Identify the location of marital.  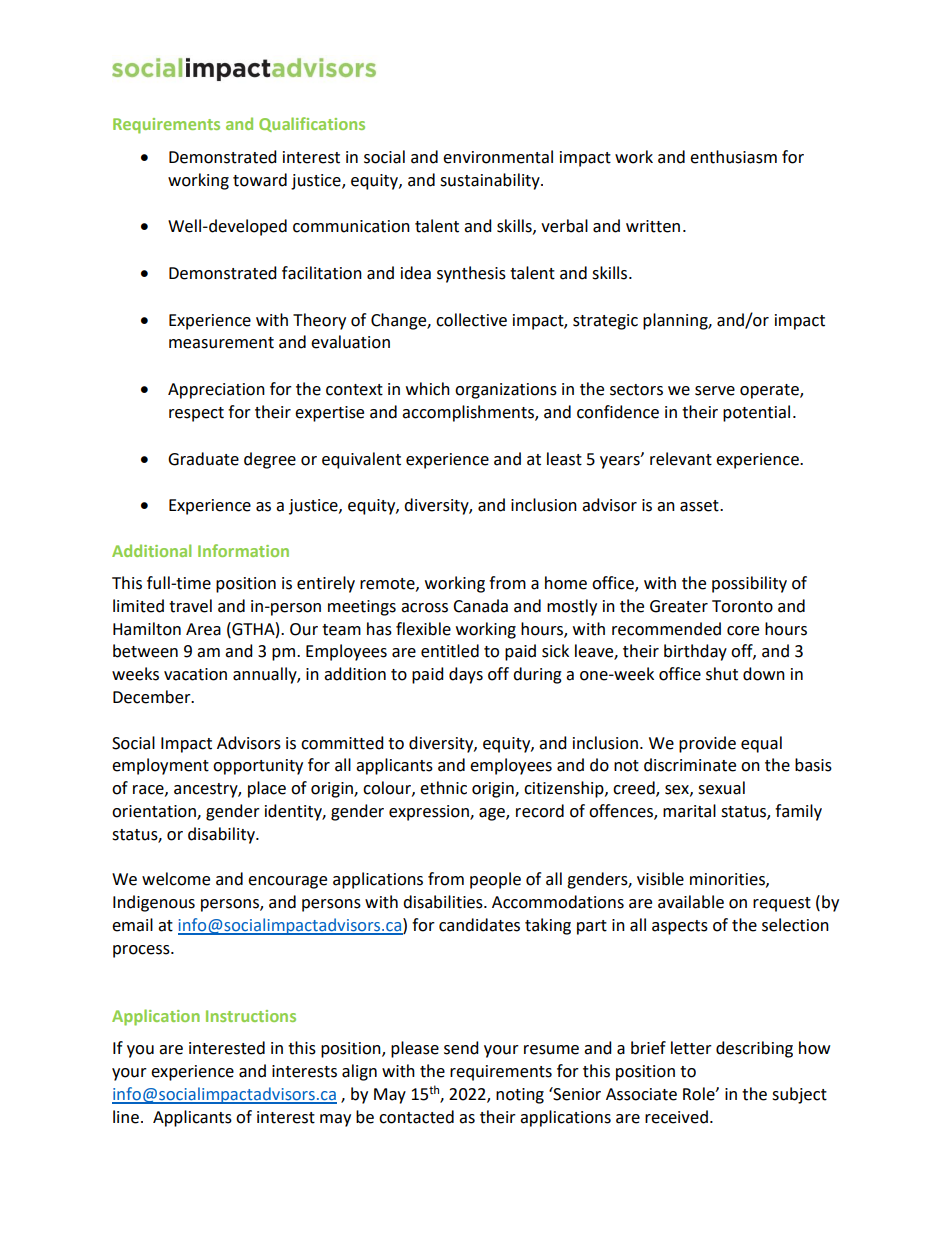
(689, 811).
